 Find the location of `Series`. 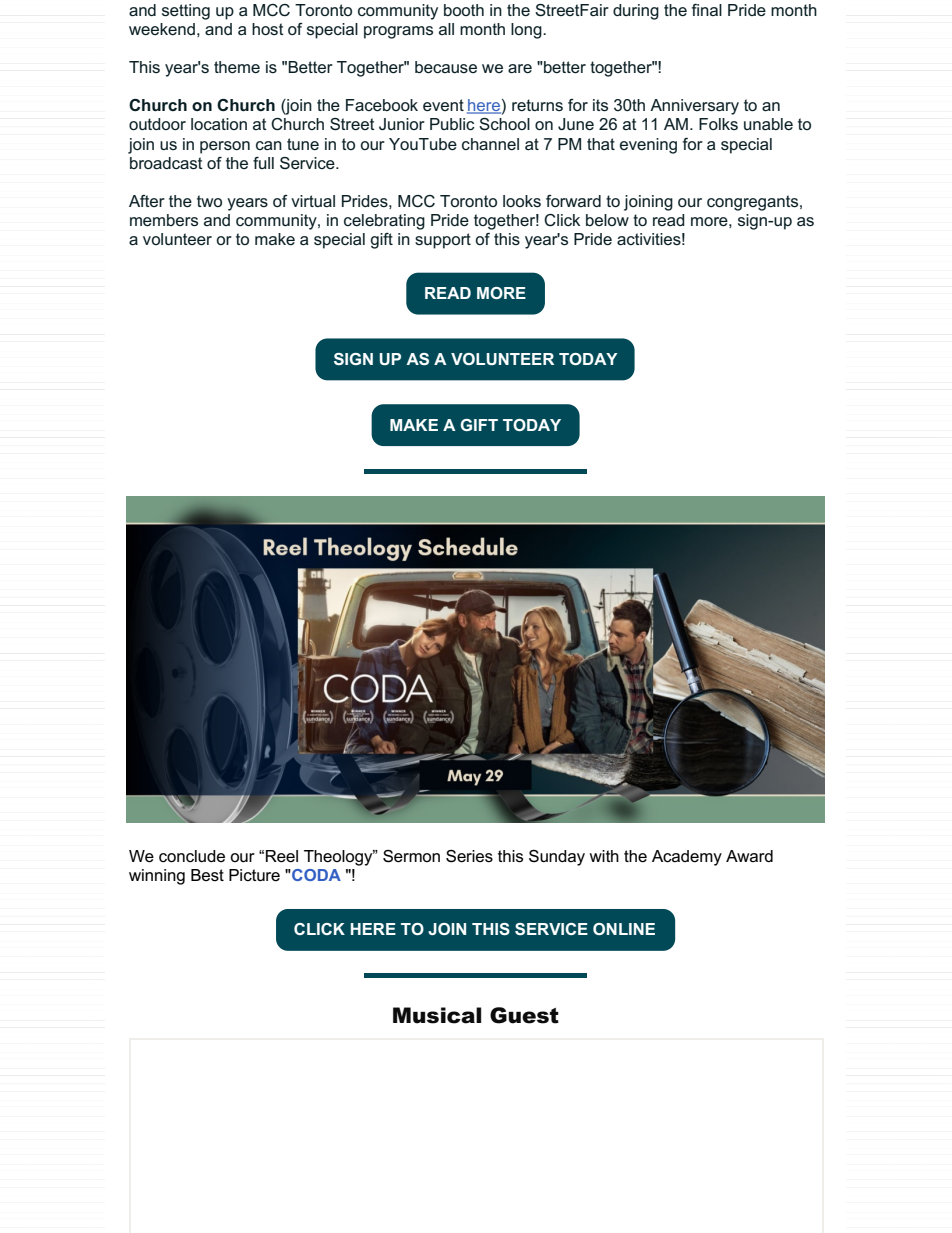

Series is located at coordinates (469, 856).
